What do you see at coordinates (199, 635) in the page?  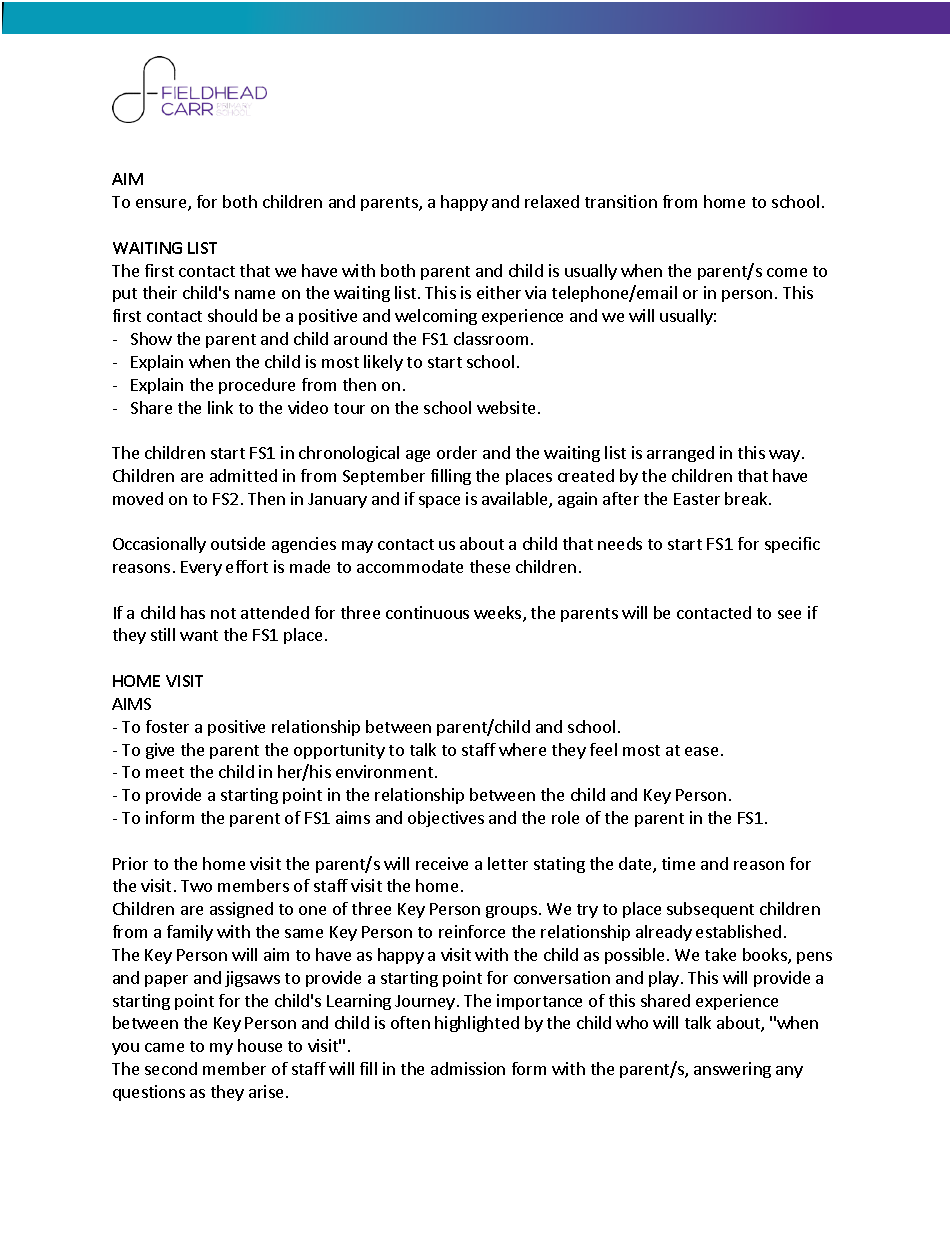 I see `want` at bounding box center [199, 635].
